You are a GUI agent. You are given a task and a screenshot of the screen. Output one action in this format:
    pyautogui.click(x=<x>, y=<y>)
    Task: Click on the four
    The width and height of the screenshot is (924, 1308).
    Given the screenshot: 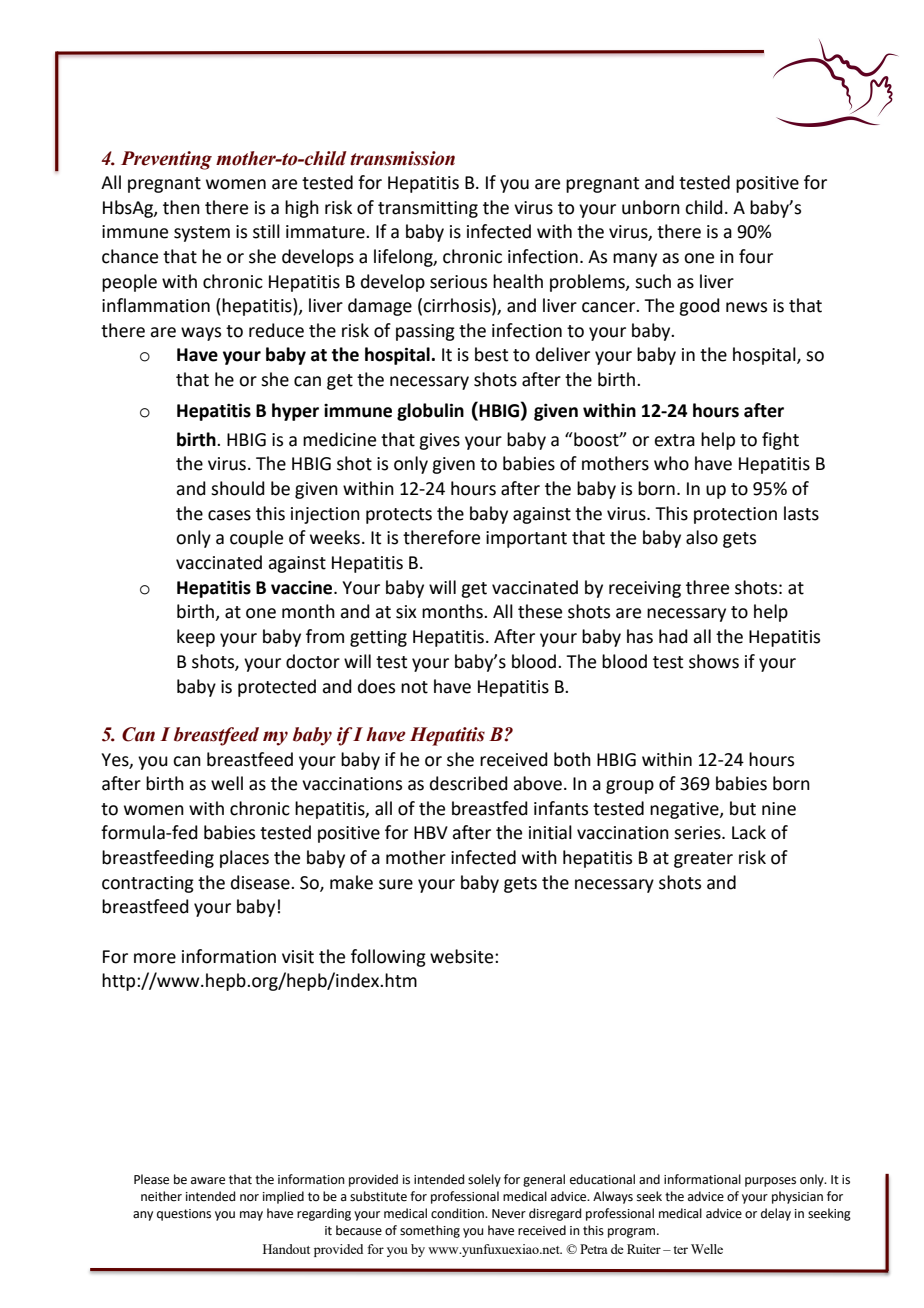 What is the action you would take?
    pyautogui.click(x=756, y=256)
